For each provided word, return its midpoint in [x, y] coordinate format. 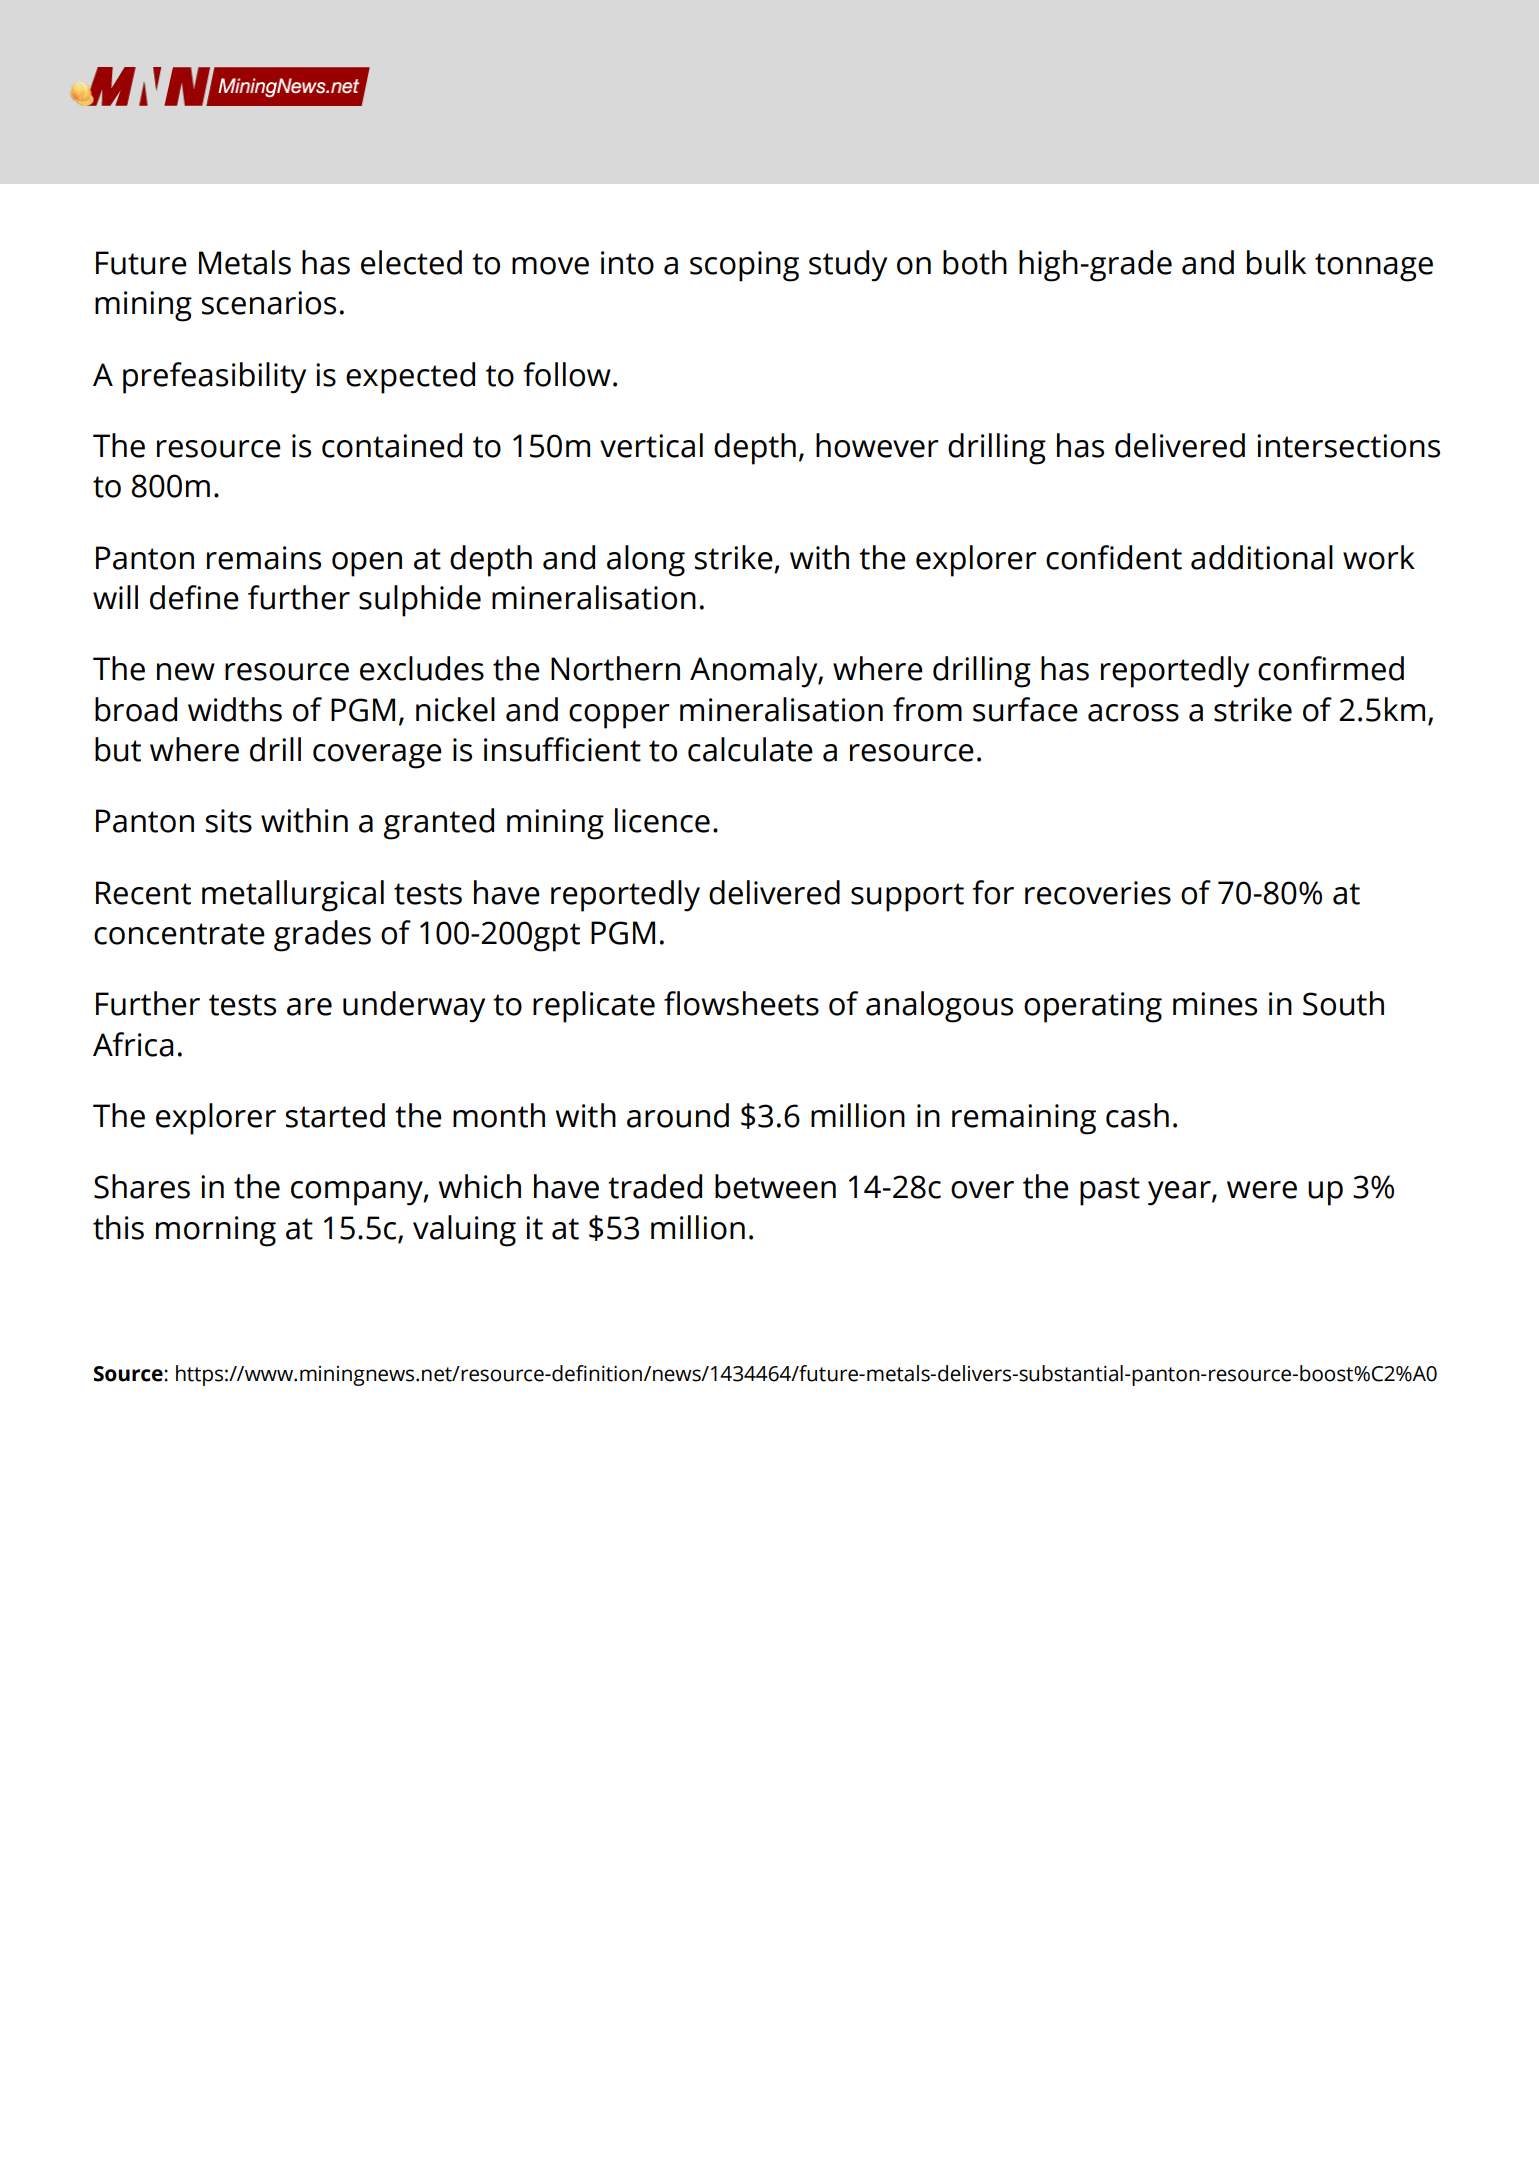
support [907, 897]
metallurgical [293, 896]
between [775, 1186]
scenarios [269, 303]
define [194, 597]
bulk [1276, 262]
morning [216, 1231]
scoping [744, 266]
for [993, 892]
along [646, 561]
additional [1262, 557]
